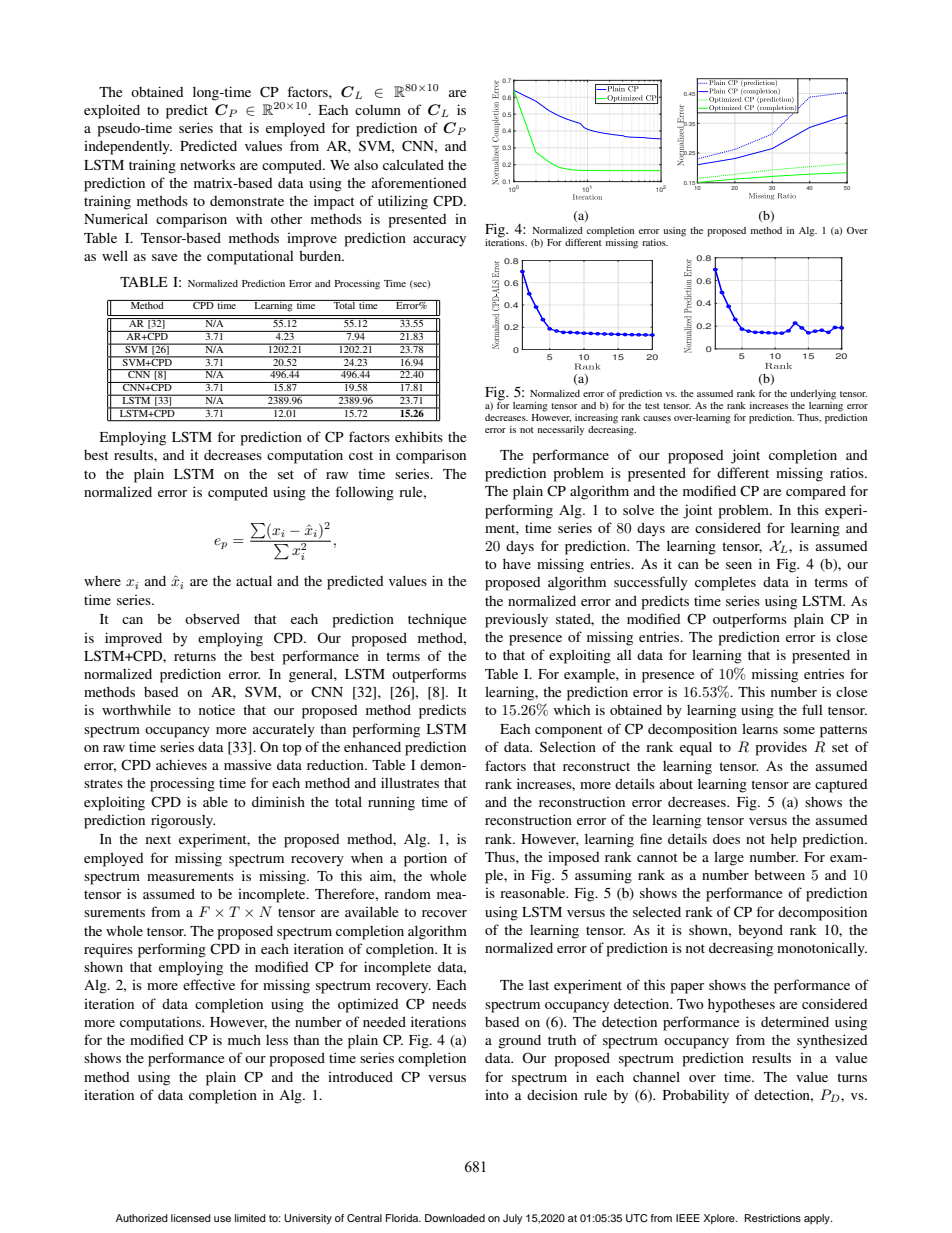 The image size is (952, 1233). What do you see at coordinates (425, 860) in the page?
I see `portion` at bounding box center [425, 860].
